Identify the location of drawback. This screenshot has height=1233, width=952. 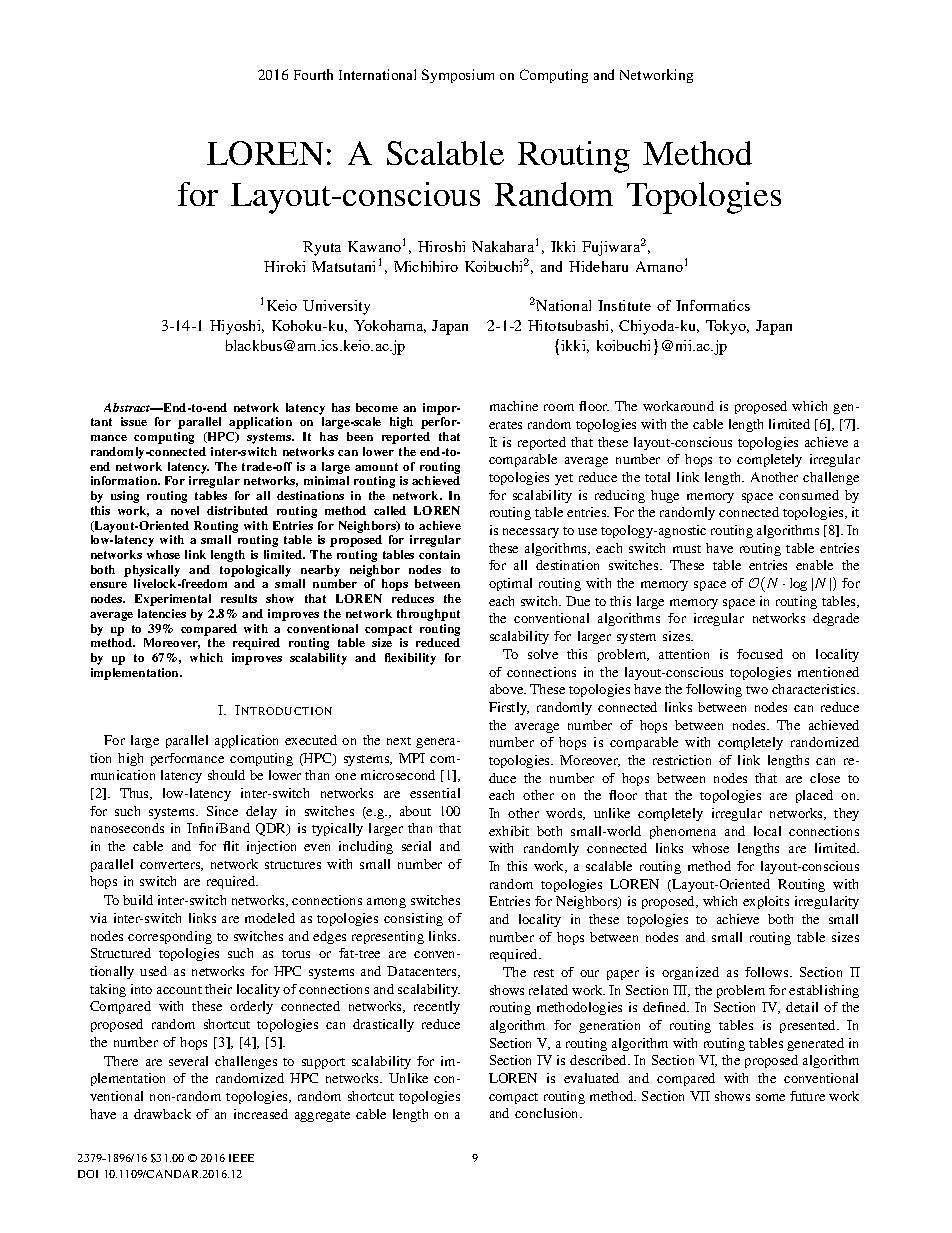
(162, 1114).
